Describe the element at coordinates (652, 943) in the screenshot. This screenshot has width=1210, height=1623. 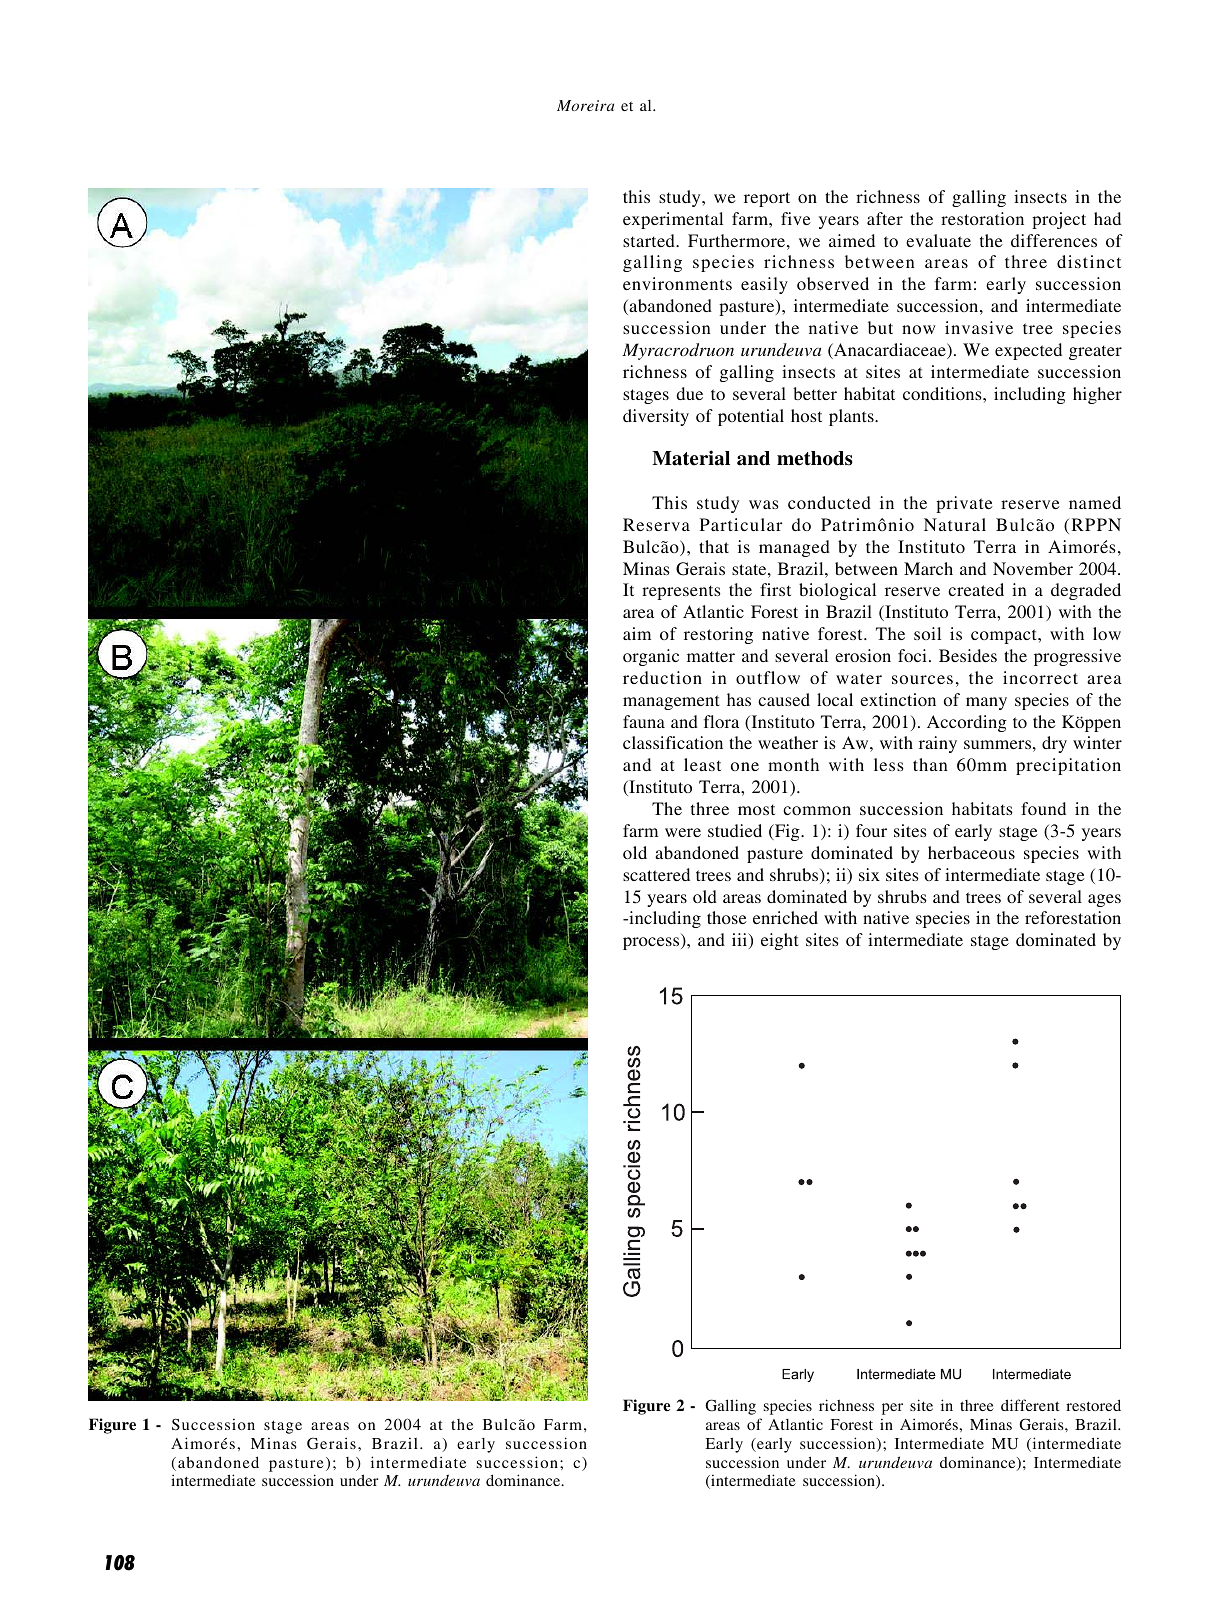
I see `process` at that location.
